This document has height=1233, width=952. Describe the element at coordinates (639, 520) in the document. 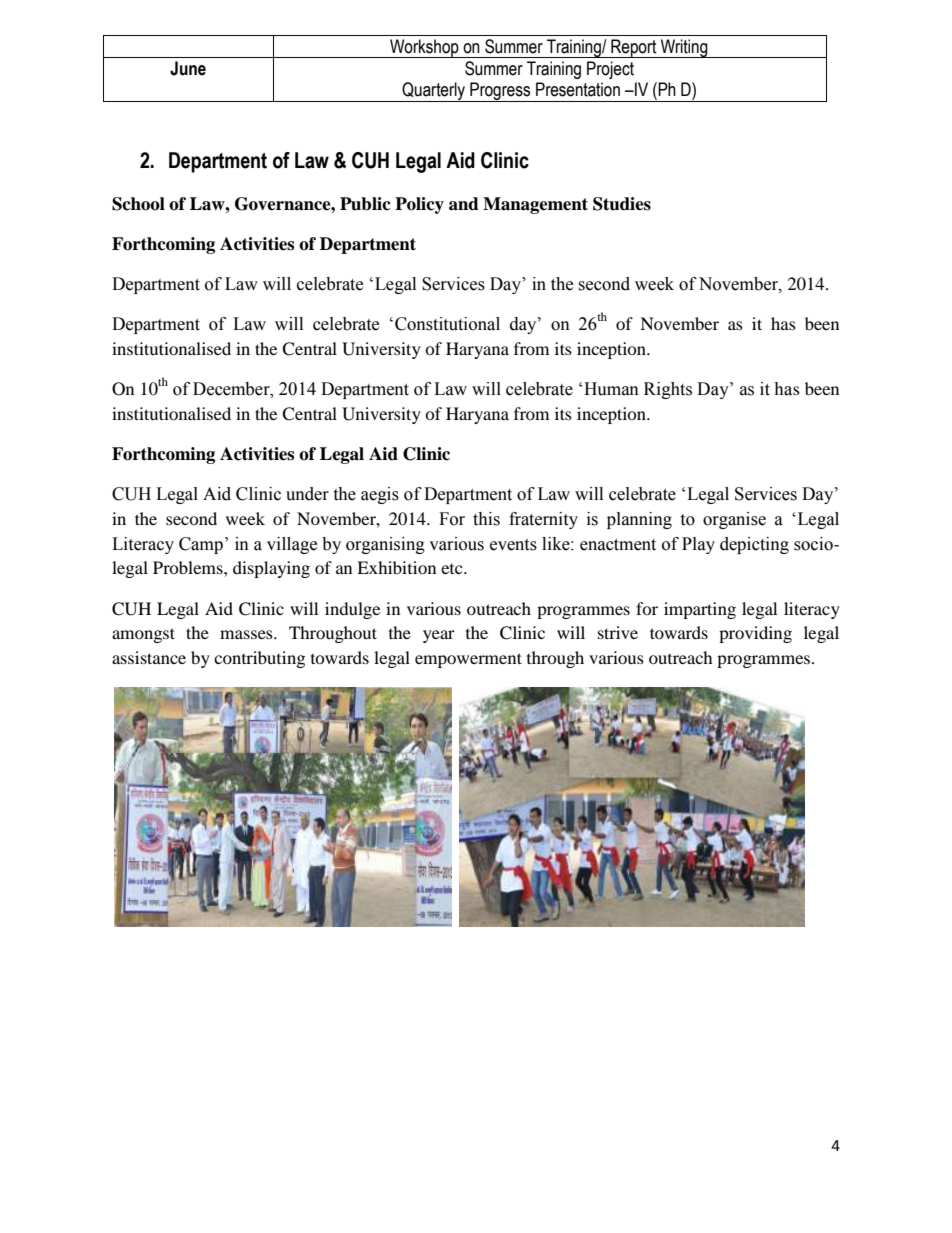

I see `planning` at that location.
